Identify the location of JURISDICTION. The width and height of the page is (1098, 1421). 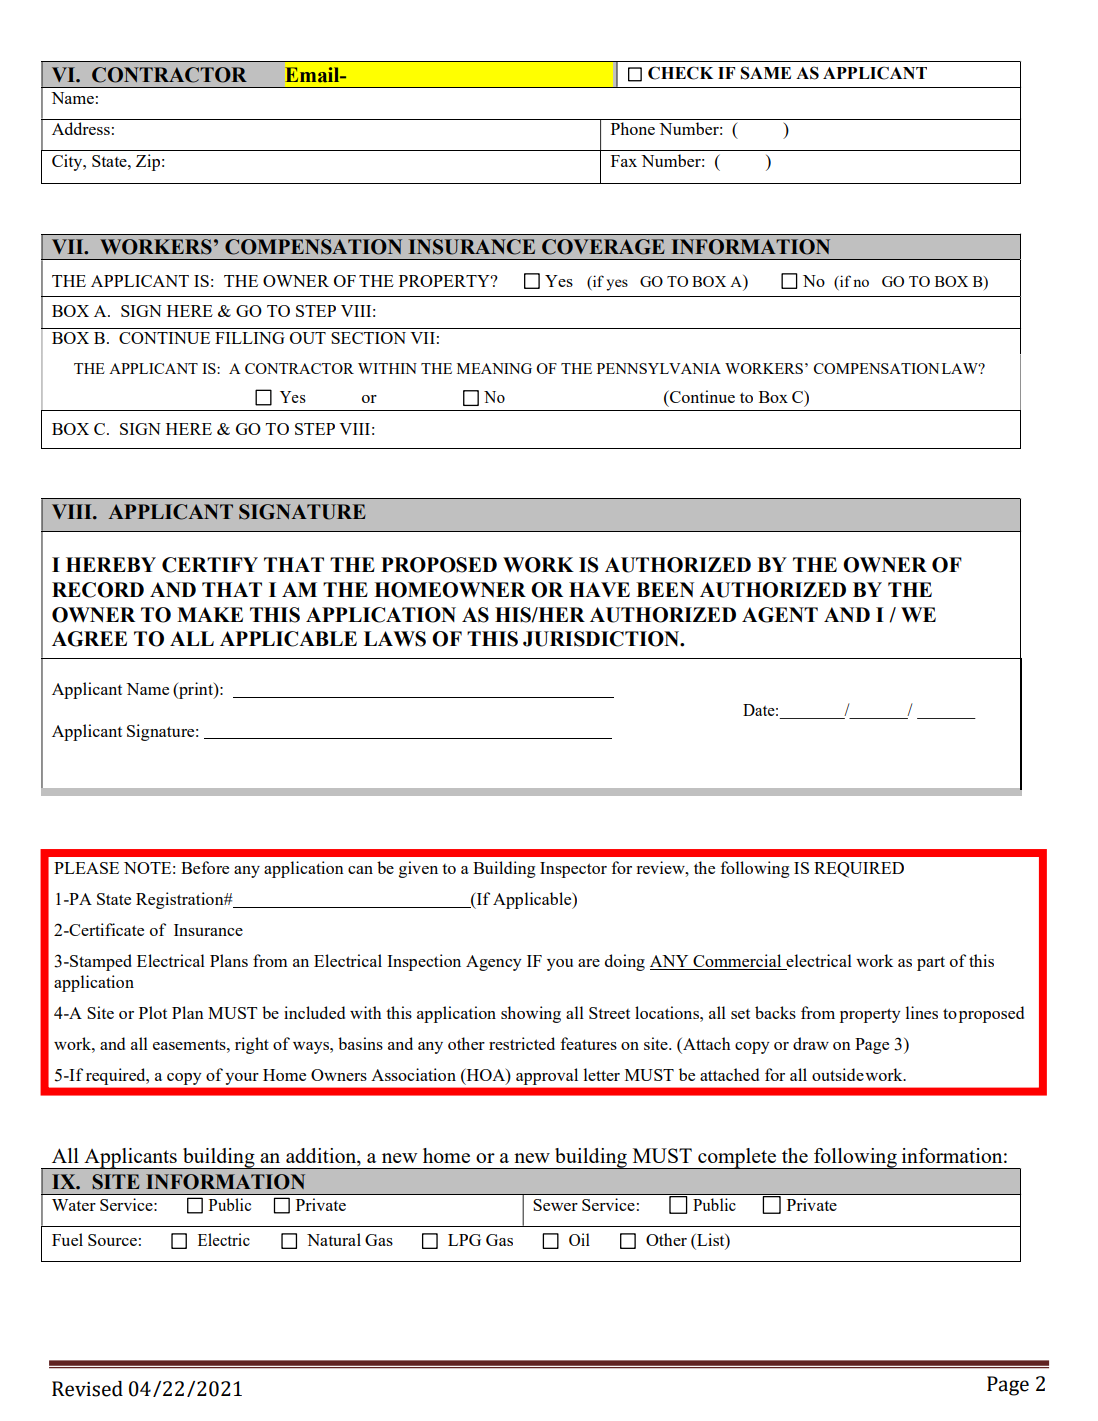
(602, 639).
